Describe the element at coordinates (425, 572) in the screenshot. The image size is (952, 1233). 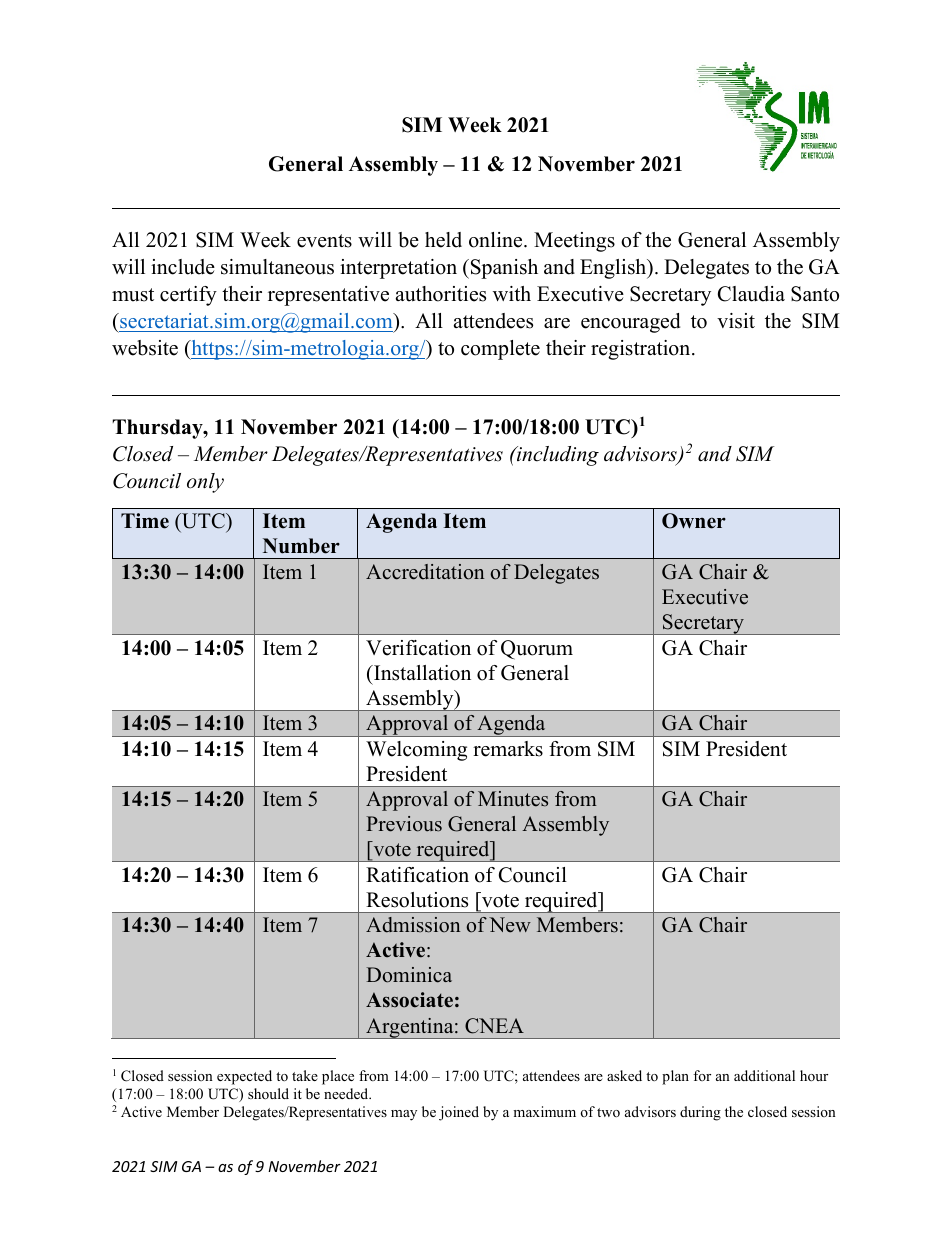
I see `Accreditation` at that location.
